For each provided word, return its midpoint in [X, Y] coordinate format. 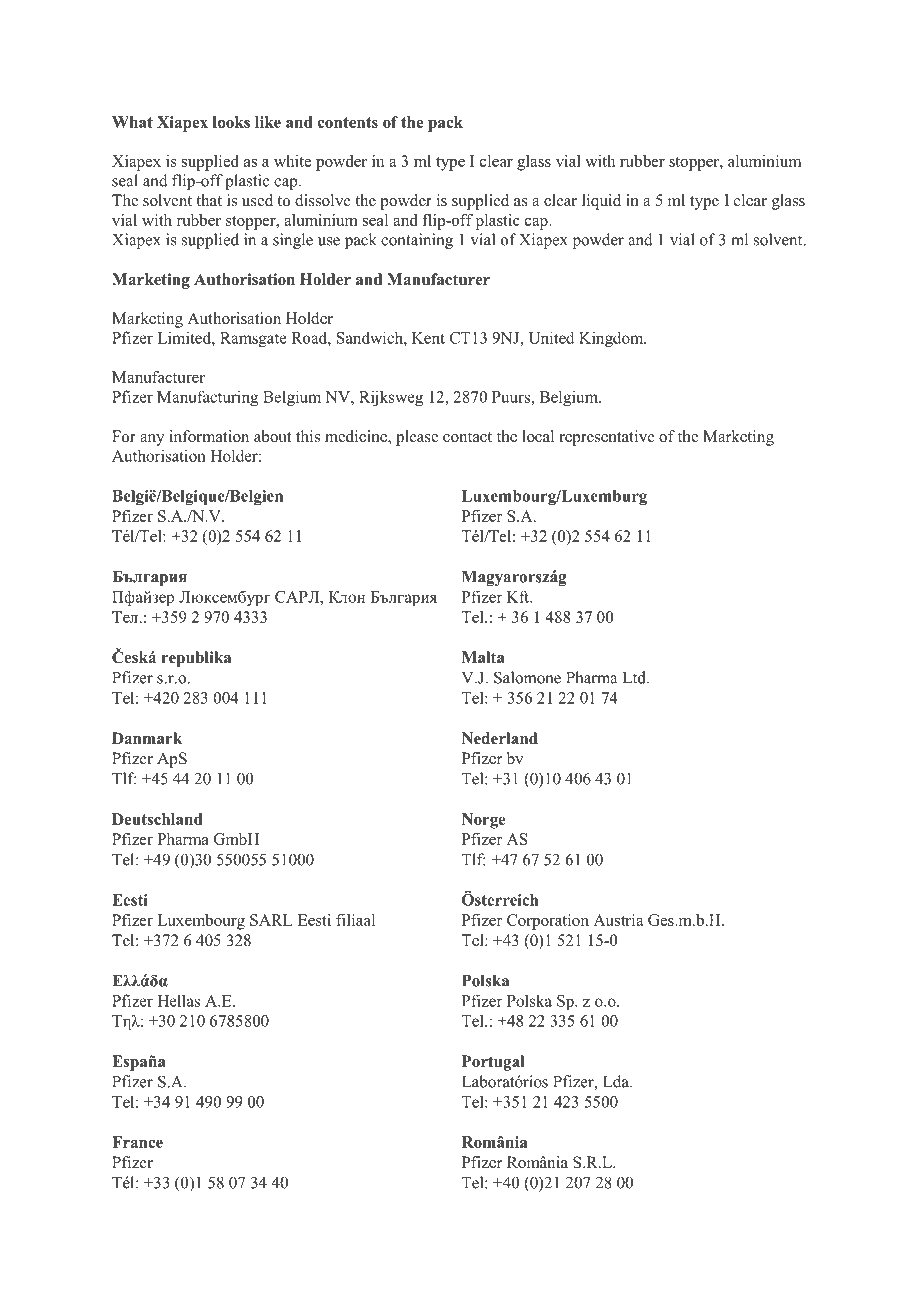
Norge [484, 821]
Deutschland [157, 819]
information [209, 436]
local [538, 436]
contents [348, 122]
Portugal [493, 1063]
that [209, 200]
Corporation [548, 922]
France [137, 1142]
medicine [357, 437]
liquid [601, 202]
